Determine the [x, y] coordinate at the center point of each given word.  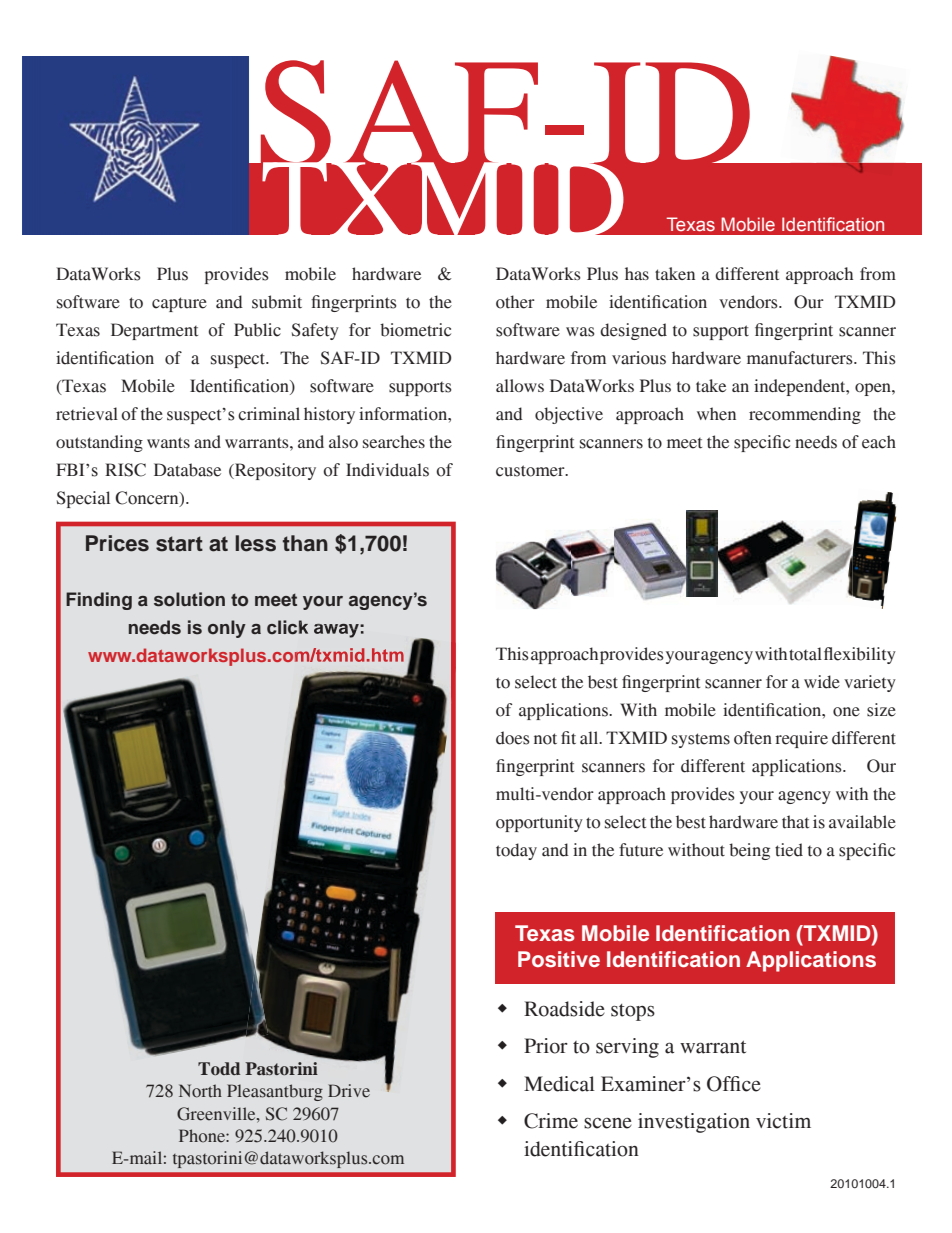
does [513, 738]
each [879, 442]
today [516, 851]
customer [531, 471]
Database [187, 470]
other [515, 302]
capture [179, 304]
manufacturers [801, 358]
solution [189, 599]
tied [789, 850]
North [200, 1091]
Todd [219, 1069]
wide [822, 682]
